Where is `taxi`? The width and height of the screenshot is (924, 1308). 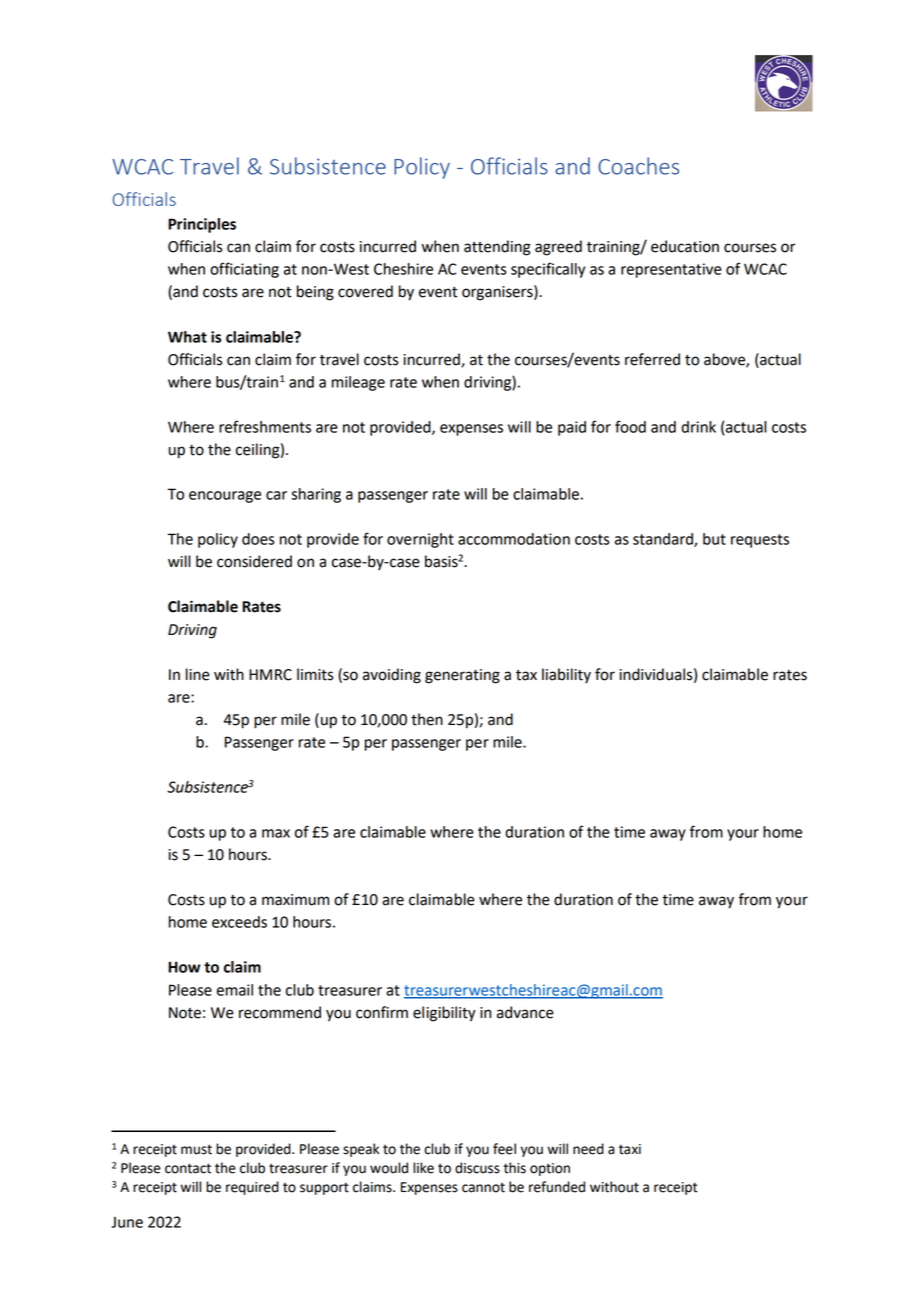
taxi is located at coordinates (630, 1149).
